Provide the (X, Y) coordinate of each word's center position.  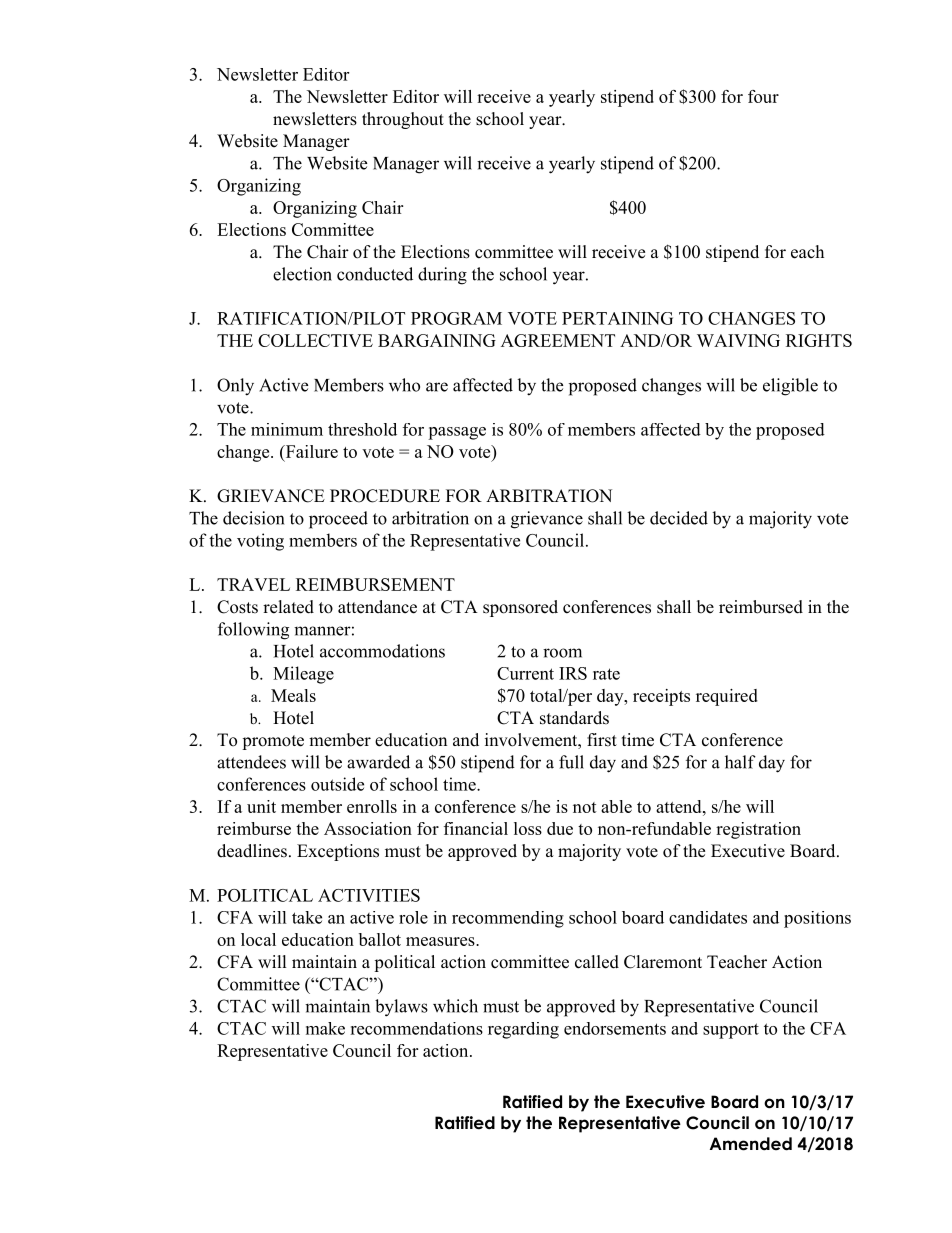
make (325, 1028)
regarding (523, 1030)
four (763, 96)
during (442, 276)
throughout (403, 120)
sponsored (520, 608)
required (727, 697)
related (288, 607)
